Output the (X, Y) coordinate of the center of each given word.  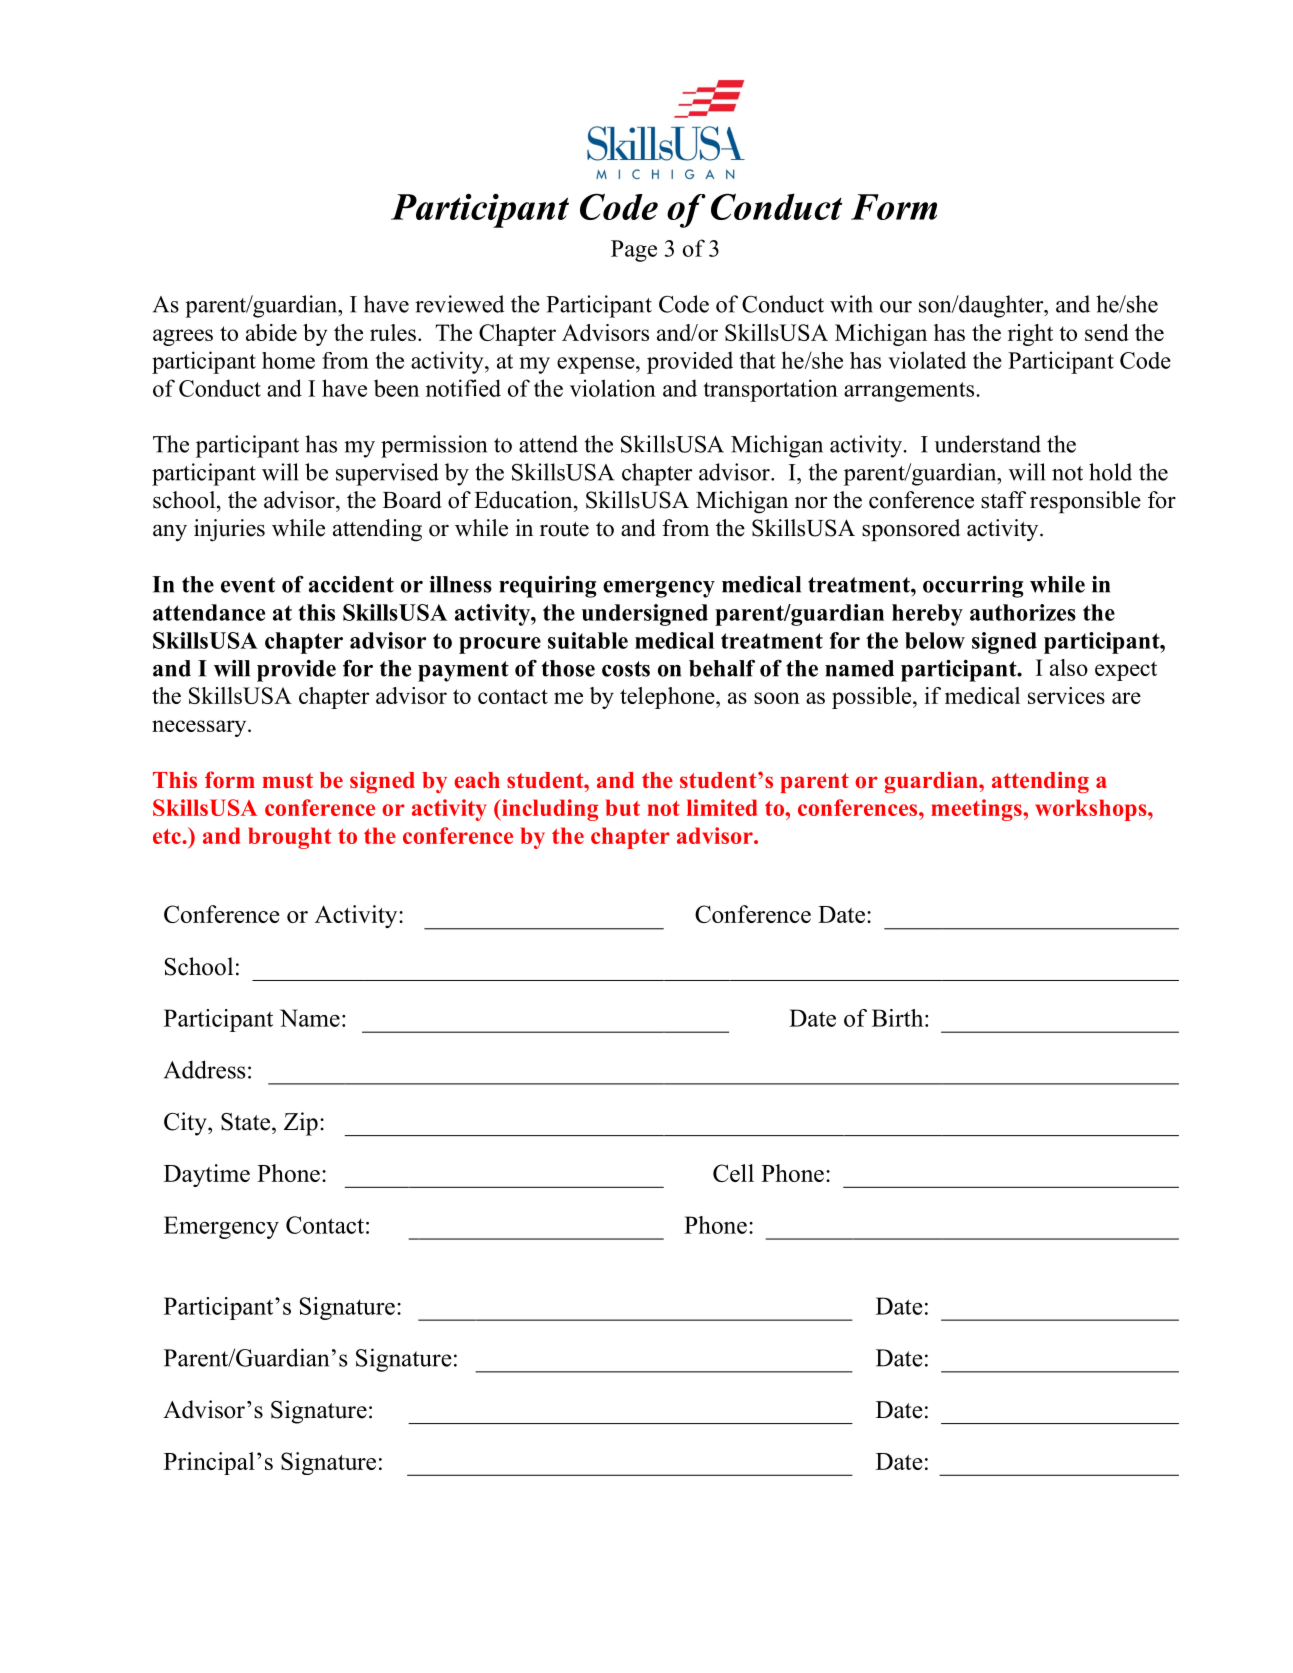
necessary (200, 728)
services (1066, 695)
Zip (301, 1124)
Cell (733, 1173)
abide (271, 332)
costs (626, 669)
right (1030, 335)
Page (634, 251)
